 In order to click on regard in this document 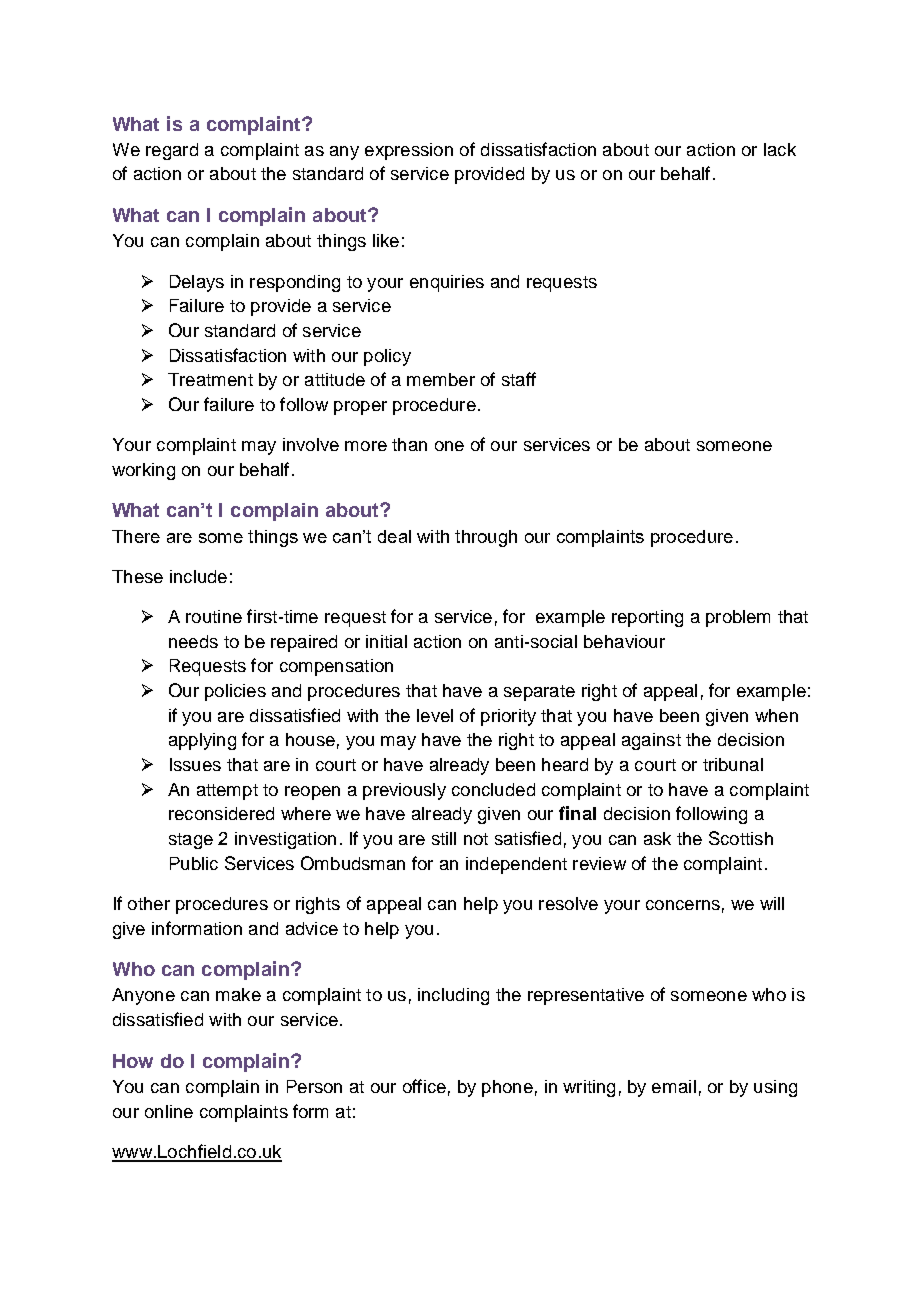, I will do `click(172, 151)`.
